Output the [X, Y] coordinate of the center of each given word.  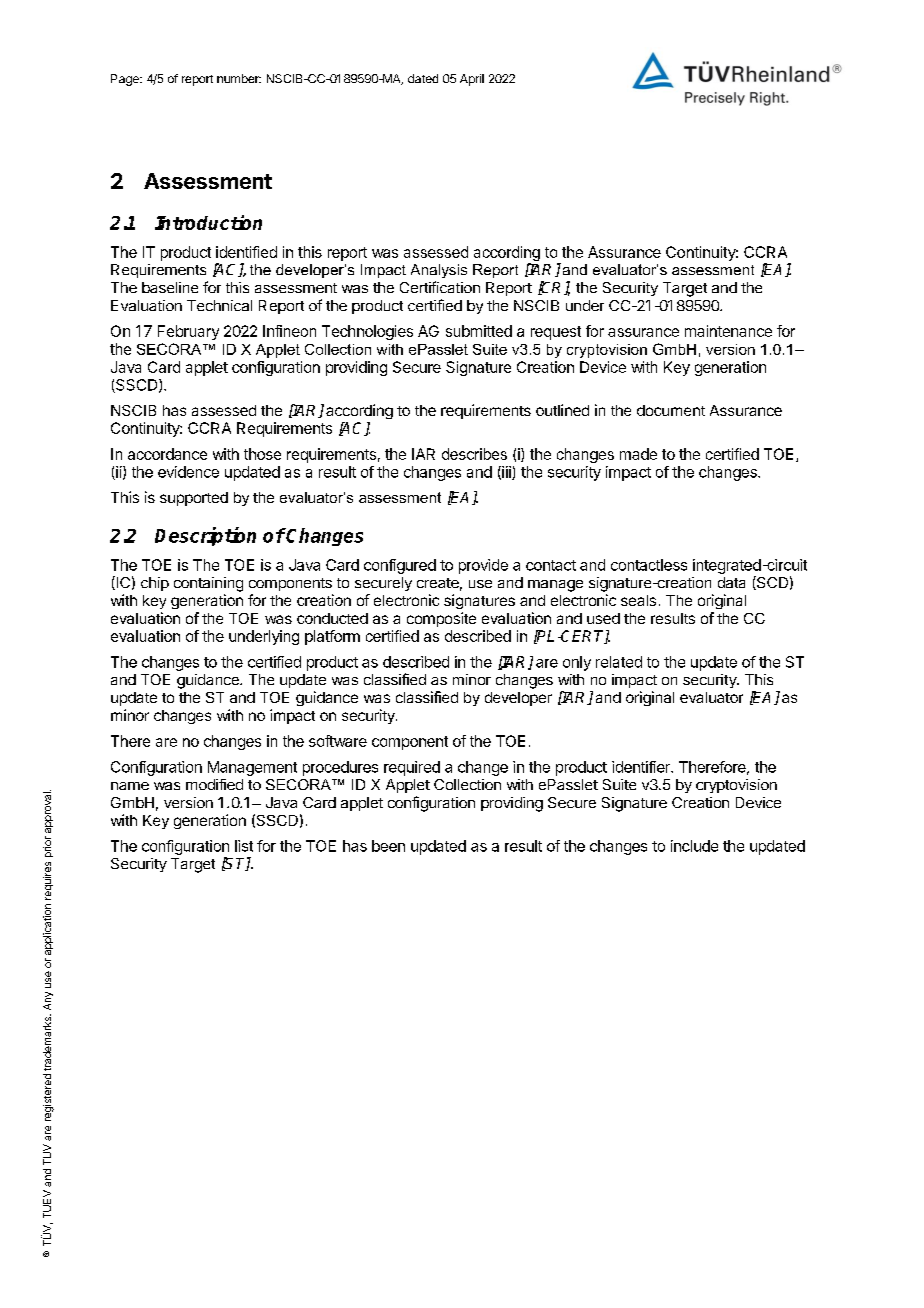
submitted [479, 331]
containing [208, 584]
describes [474, 454]
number [239, 78]
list [244, 846]
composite [441, 619]
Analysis [439, 271]
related [619, 662]
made [638, 454]
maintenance [728, 331]
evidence [188, 472]
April [472, 80]
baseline [170, 287]
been [388, 846]
